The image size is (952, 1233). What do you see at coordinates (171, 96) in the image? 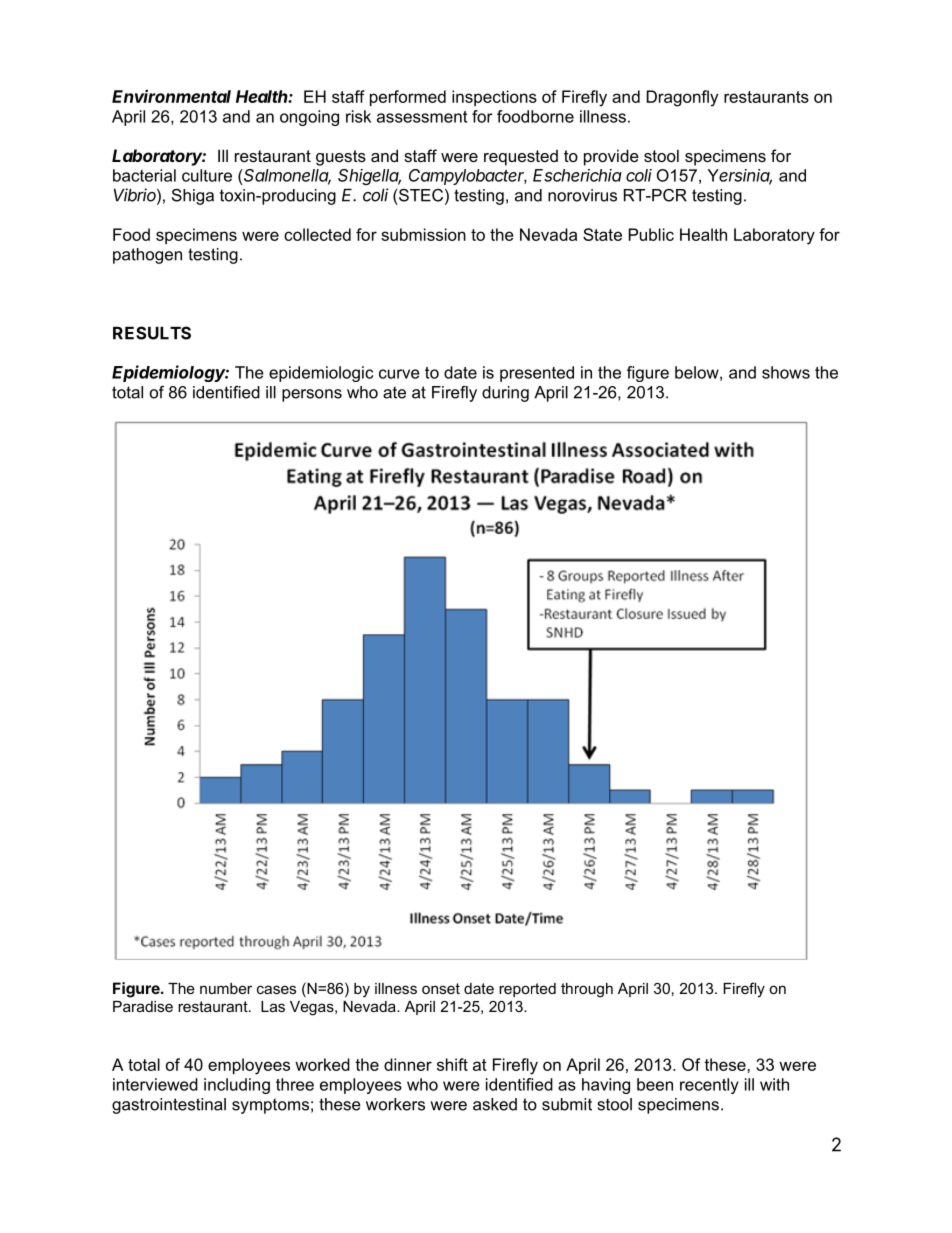
I see `Environmental` at bounding box center [171, 96].
